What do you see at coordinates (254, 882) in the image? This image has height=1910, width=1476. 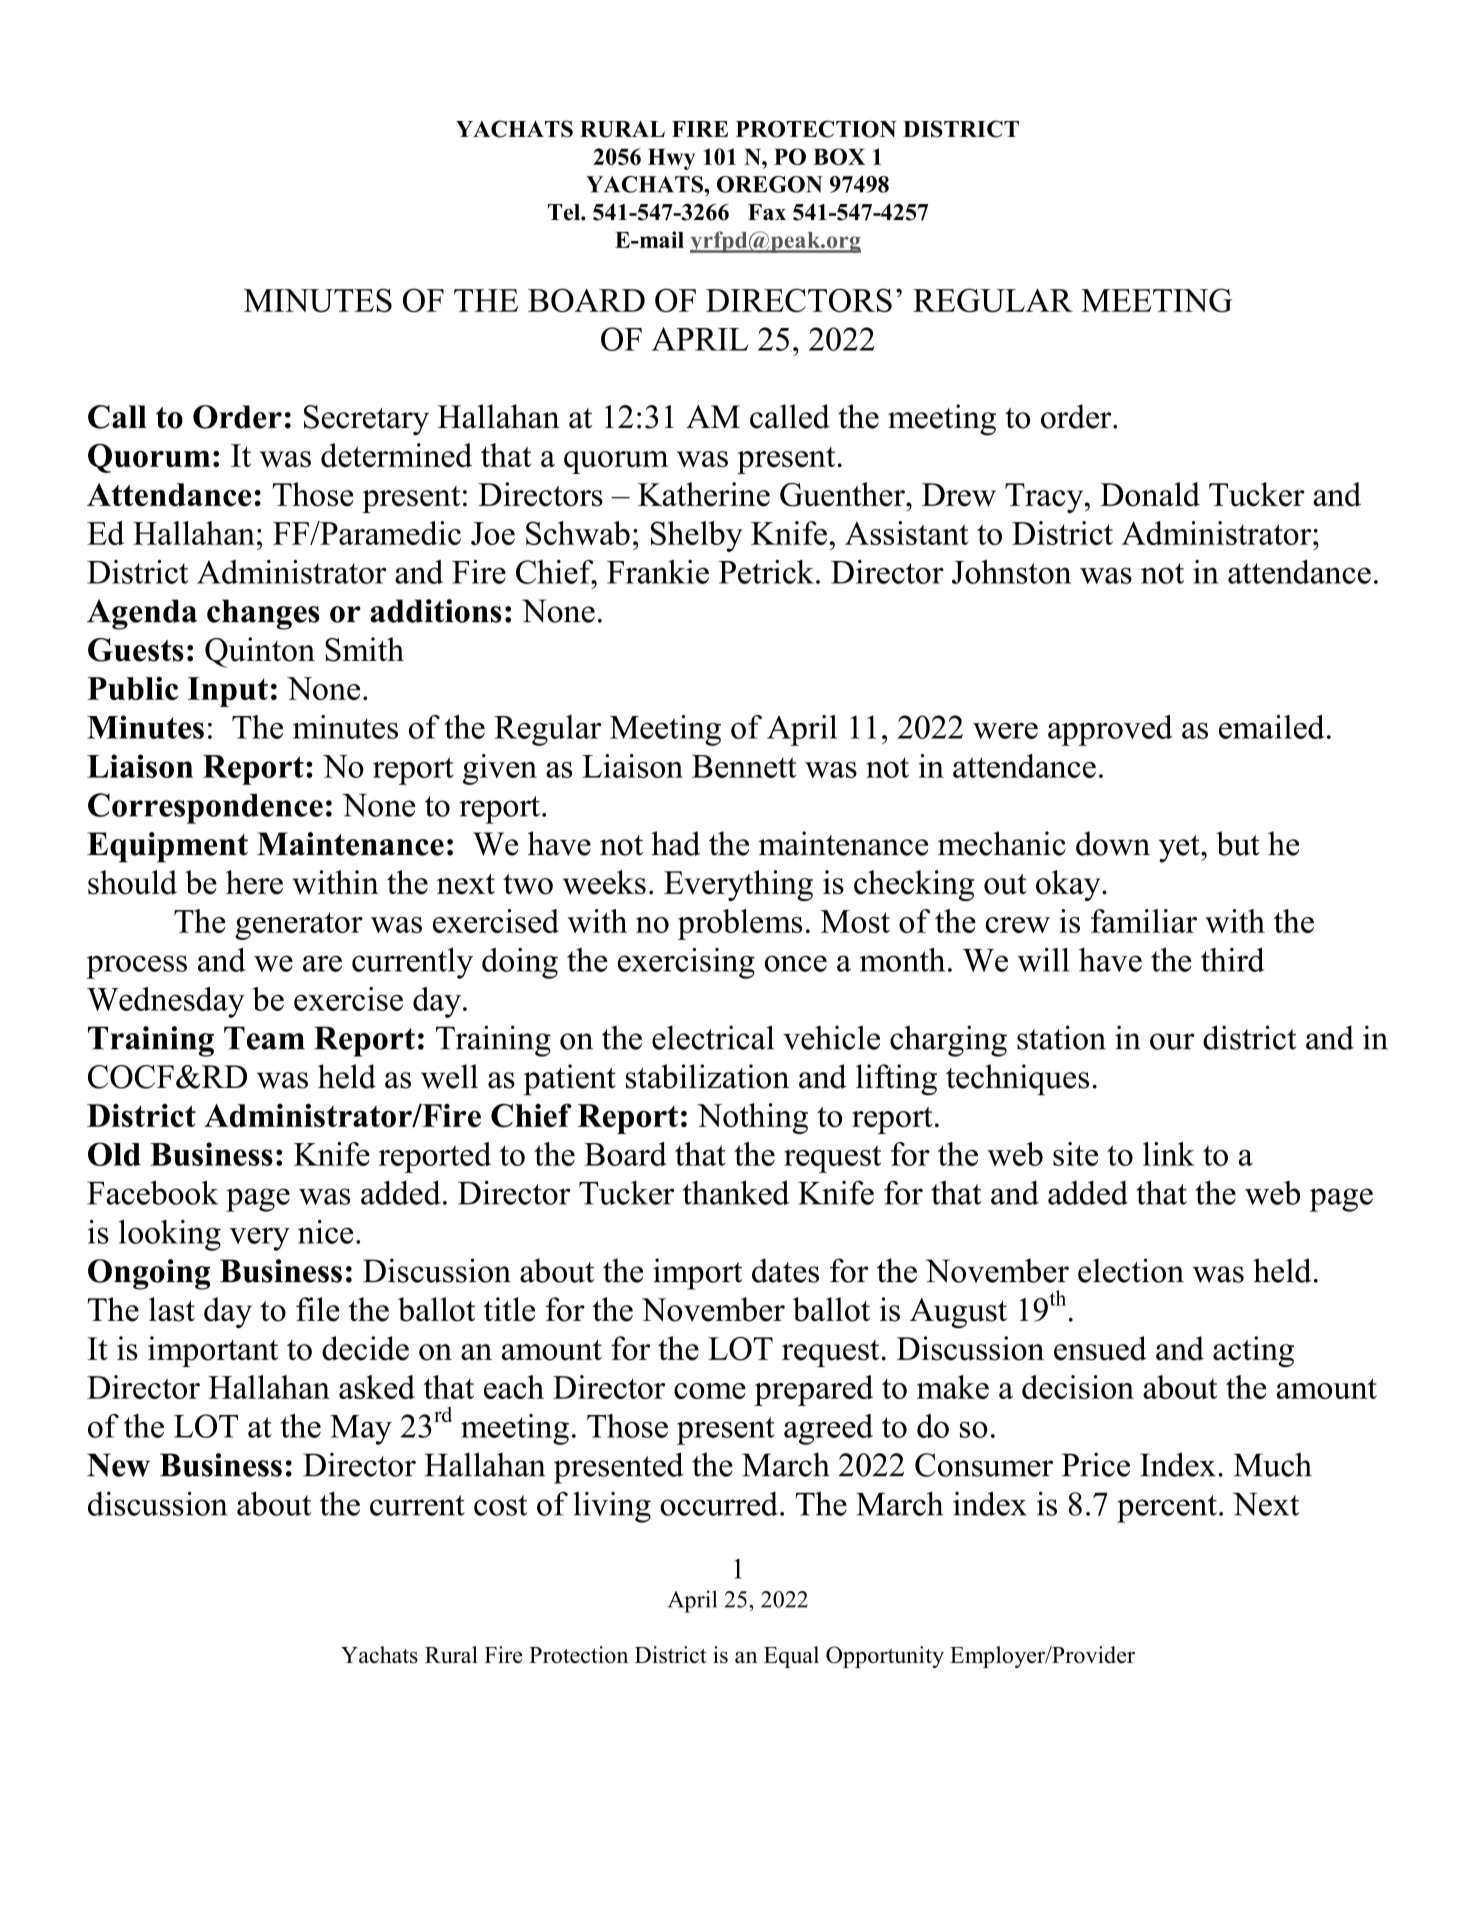 I see `here` at bounding box center [254, 882].
